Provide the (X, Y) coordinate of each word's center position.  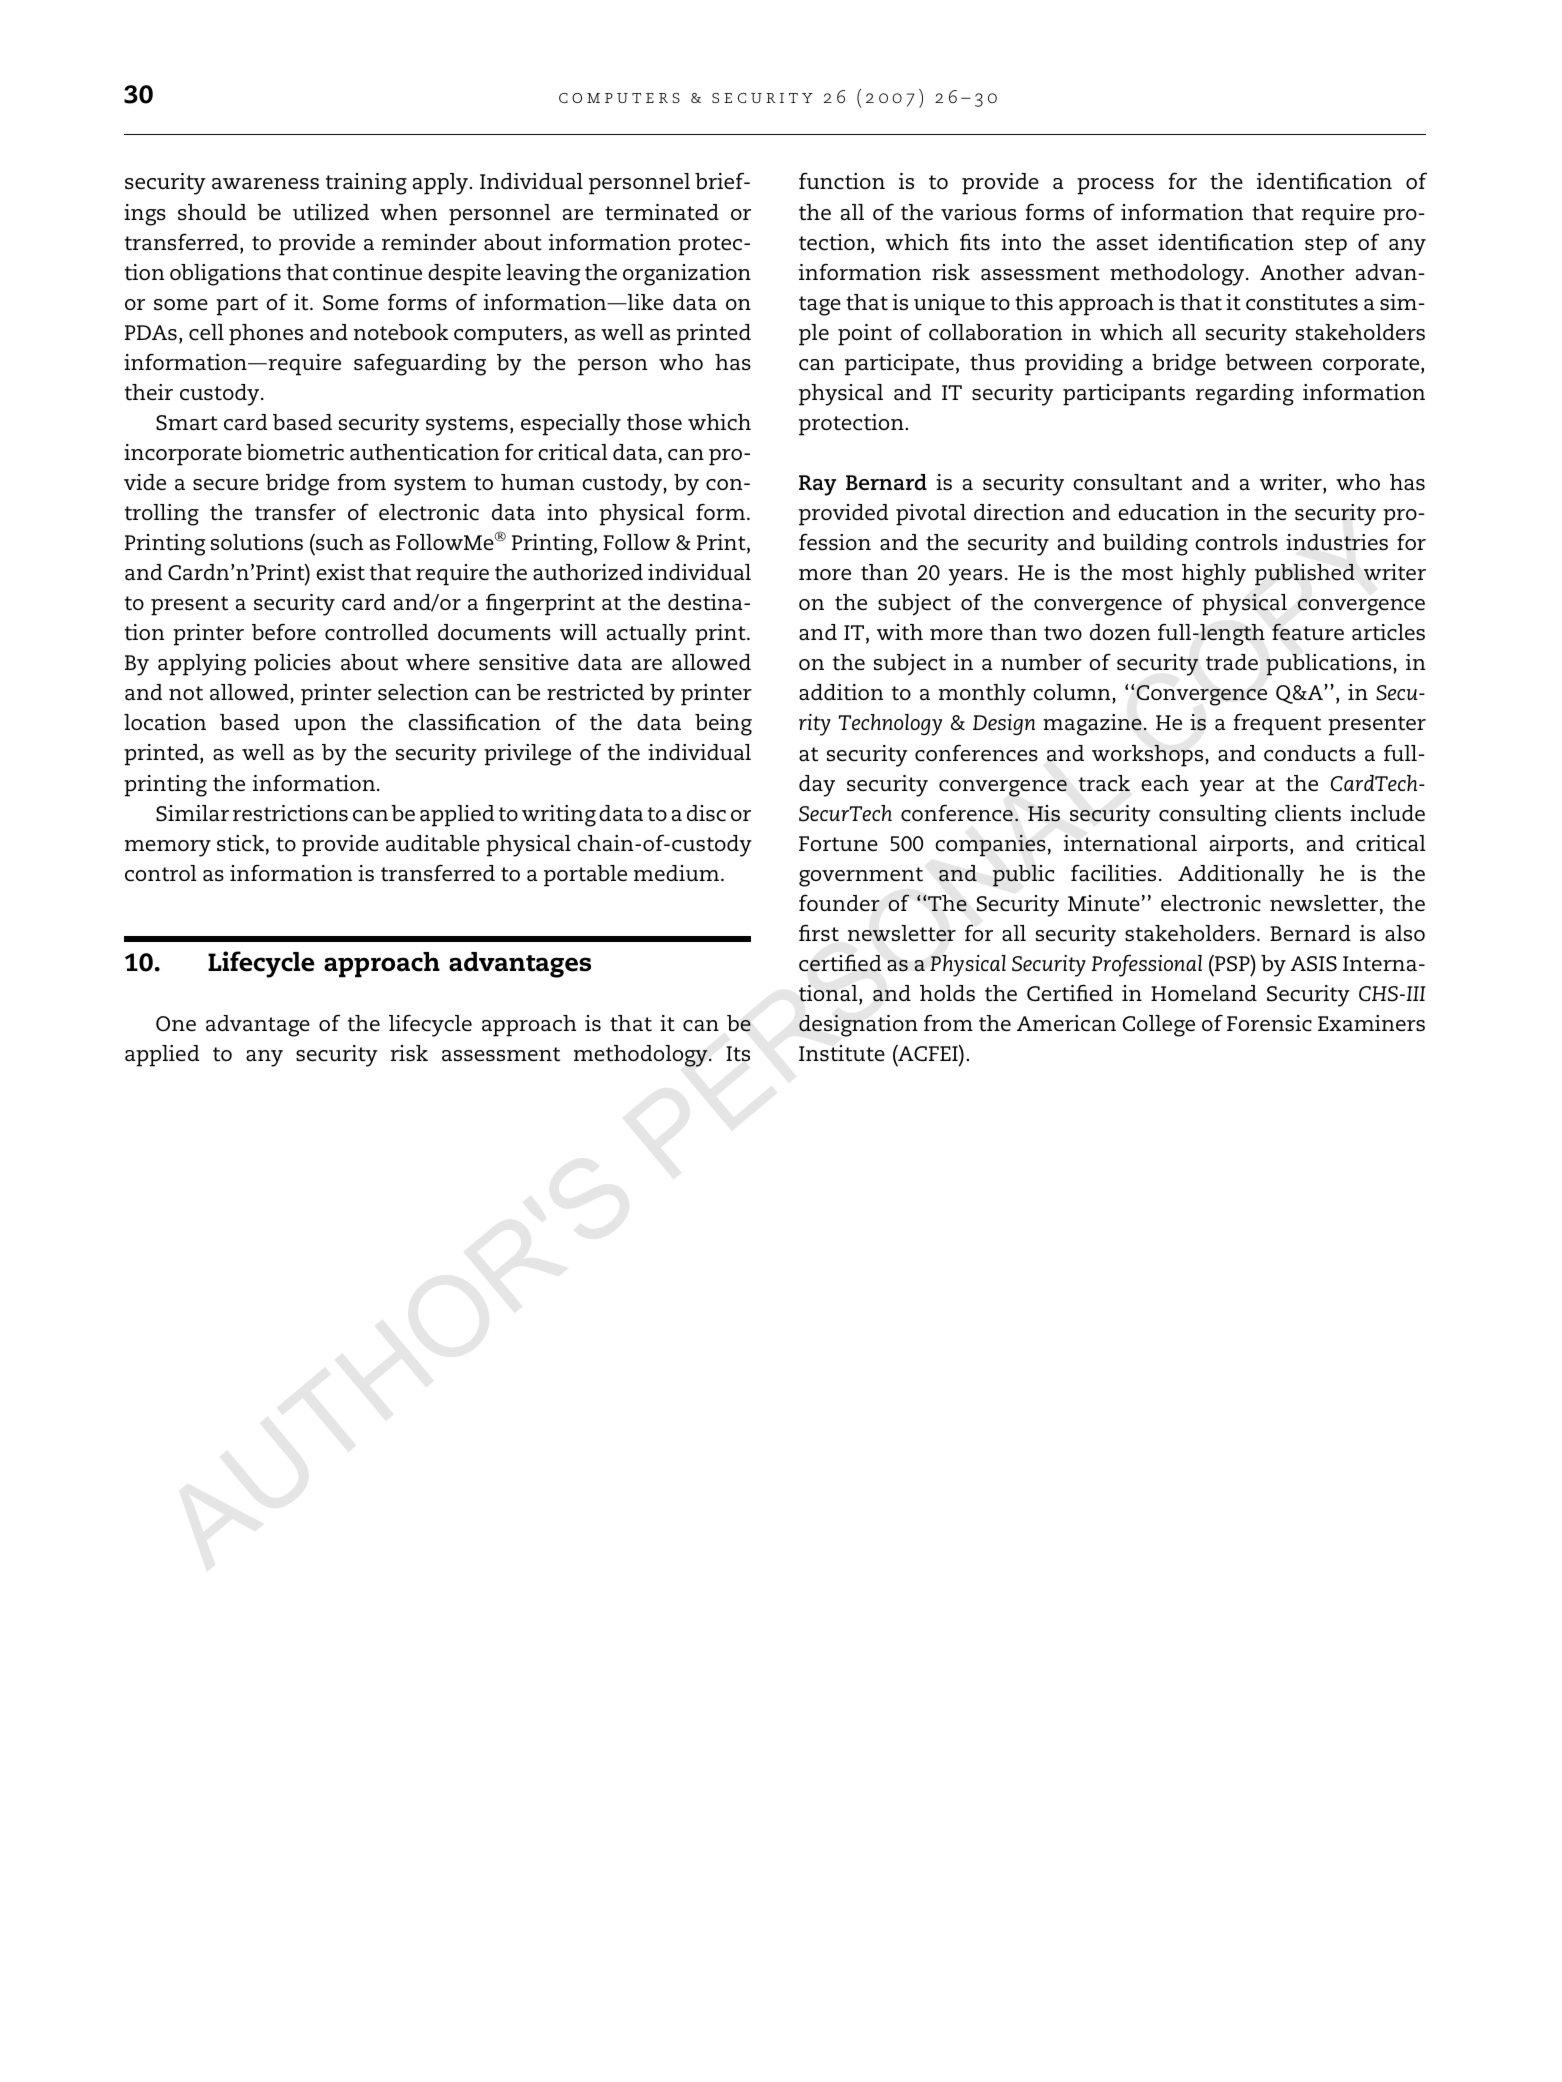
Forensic (1269, 1023)
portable (585, 876)
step (1326, 246)
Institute (842, 1053)
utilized (331, 212)
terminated (662, 212)
